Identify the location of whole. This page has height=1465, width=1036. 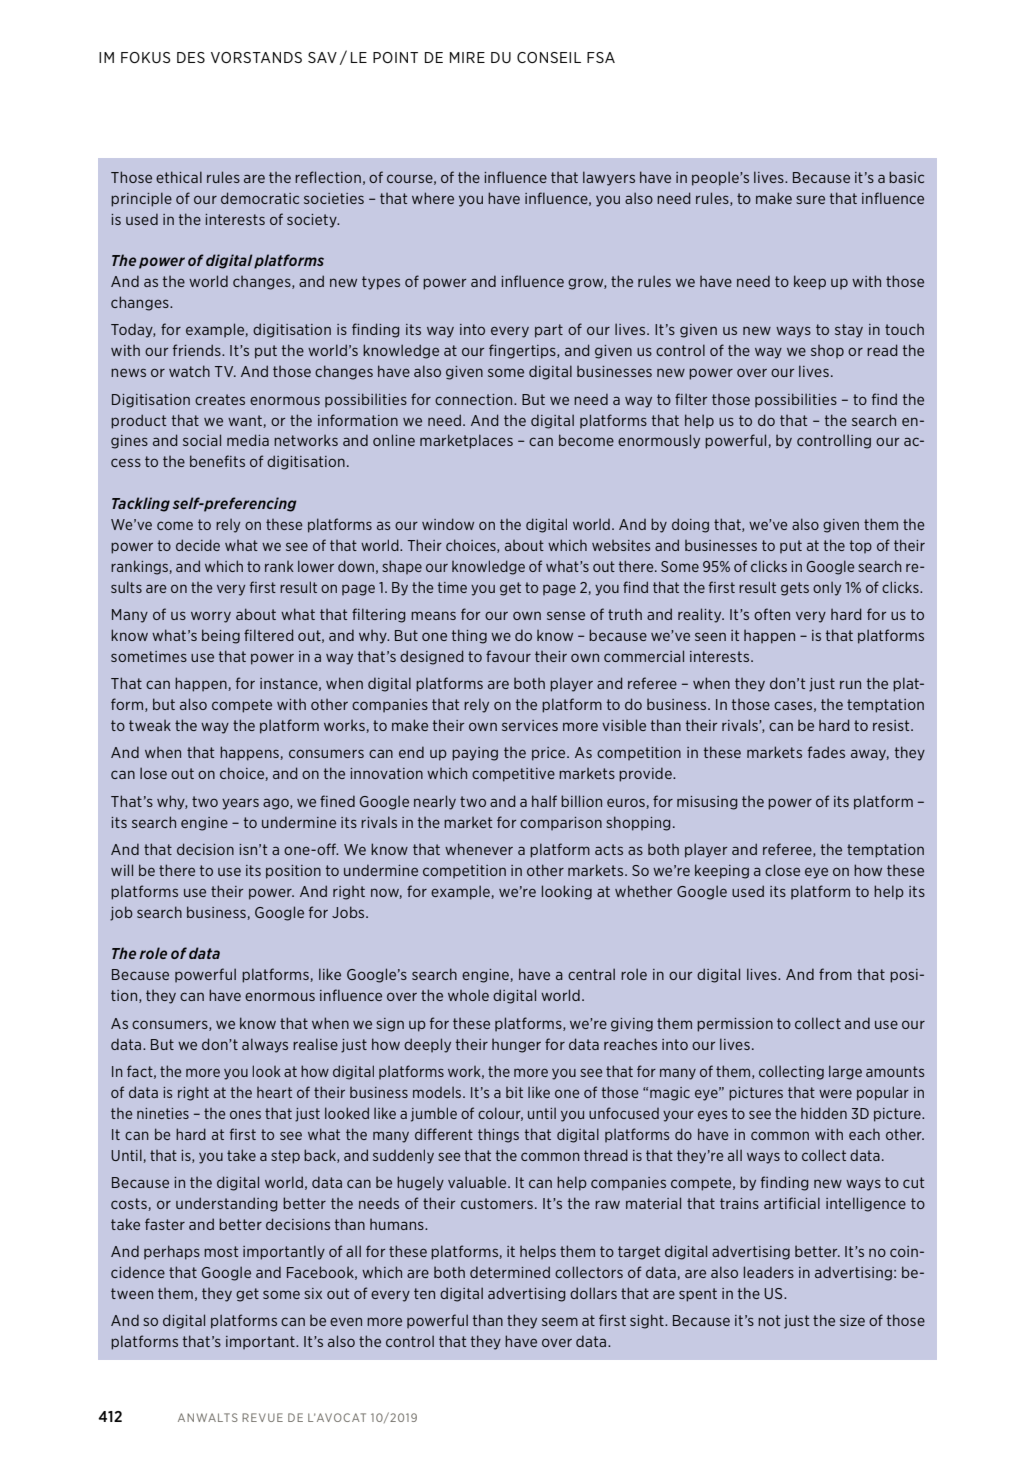
(468, 995).
